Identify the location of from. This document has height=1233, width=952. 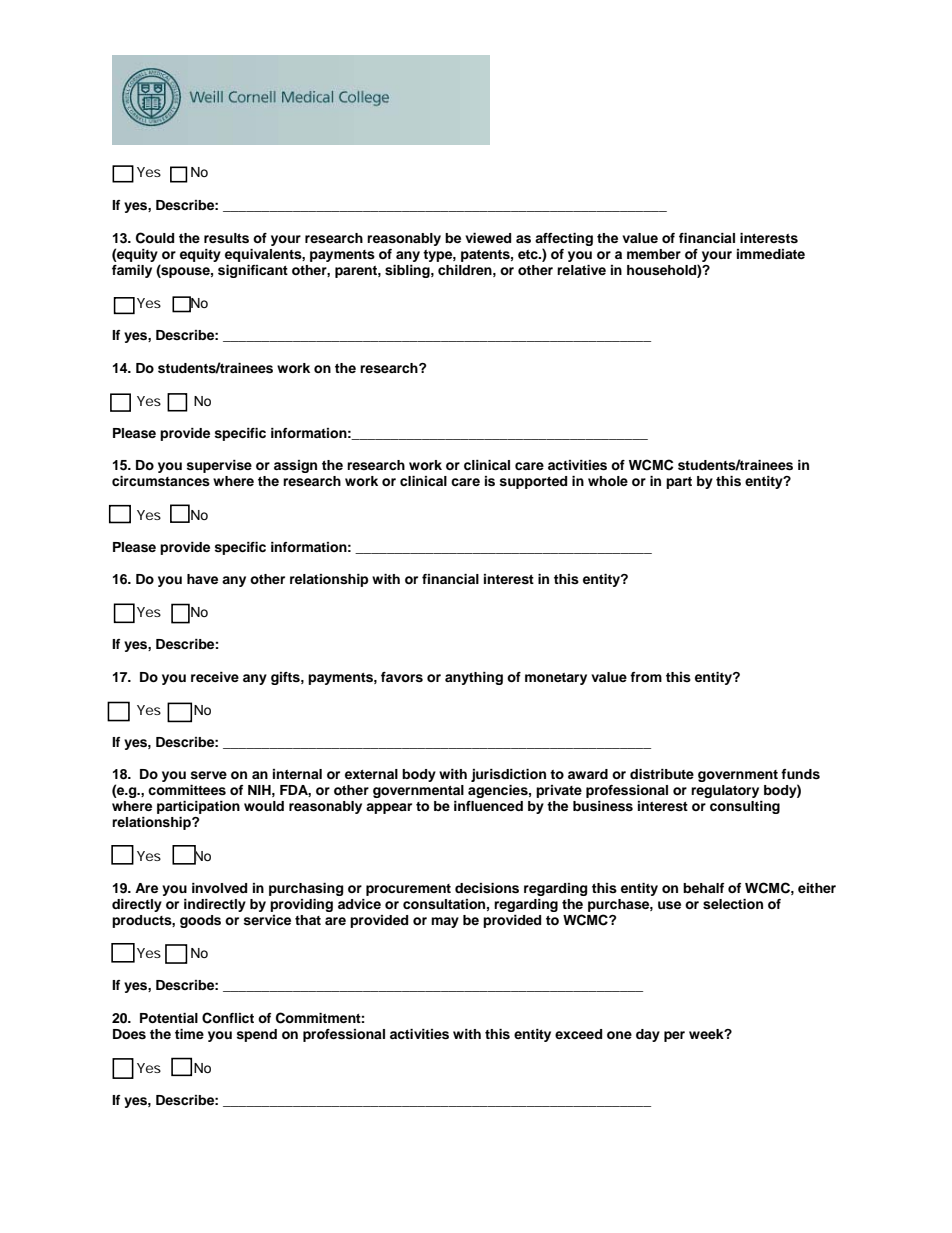
(646, 677).
